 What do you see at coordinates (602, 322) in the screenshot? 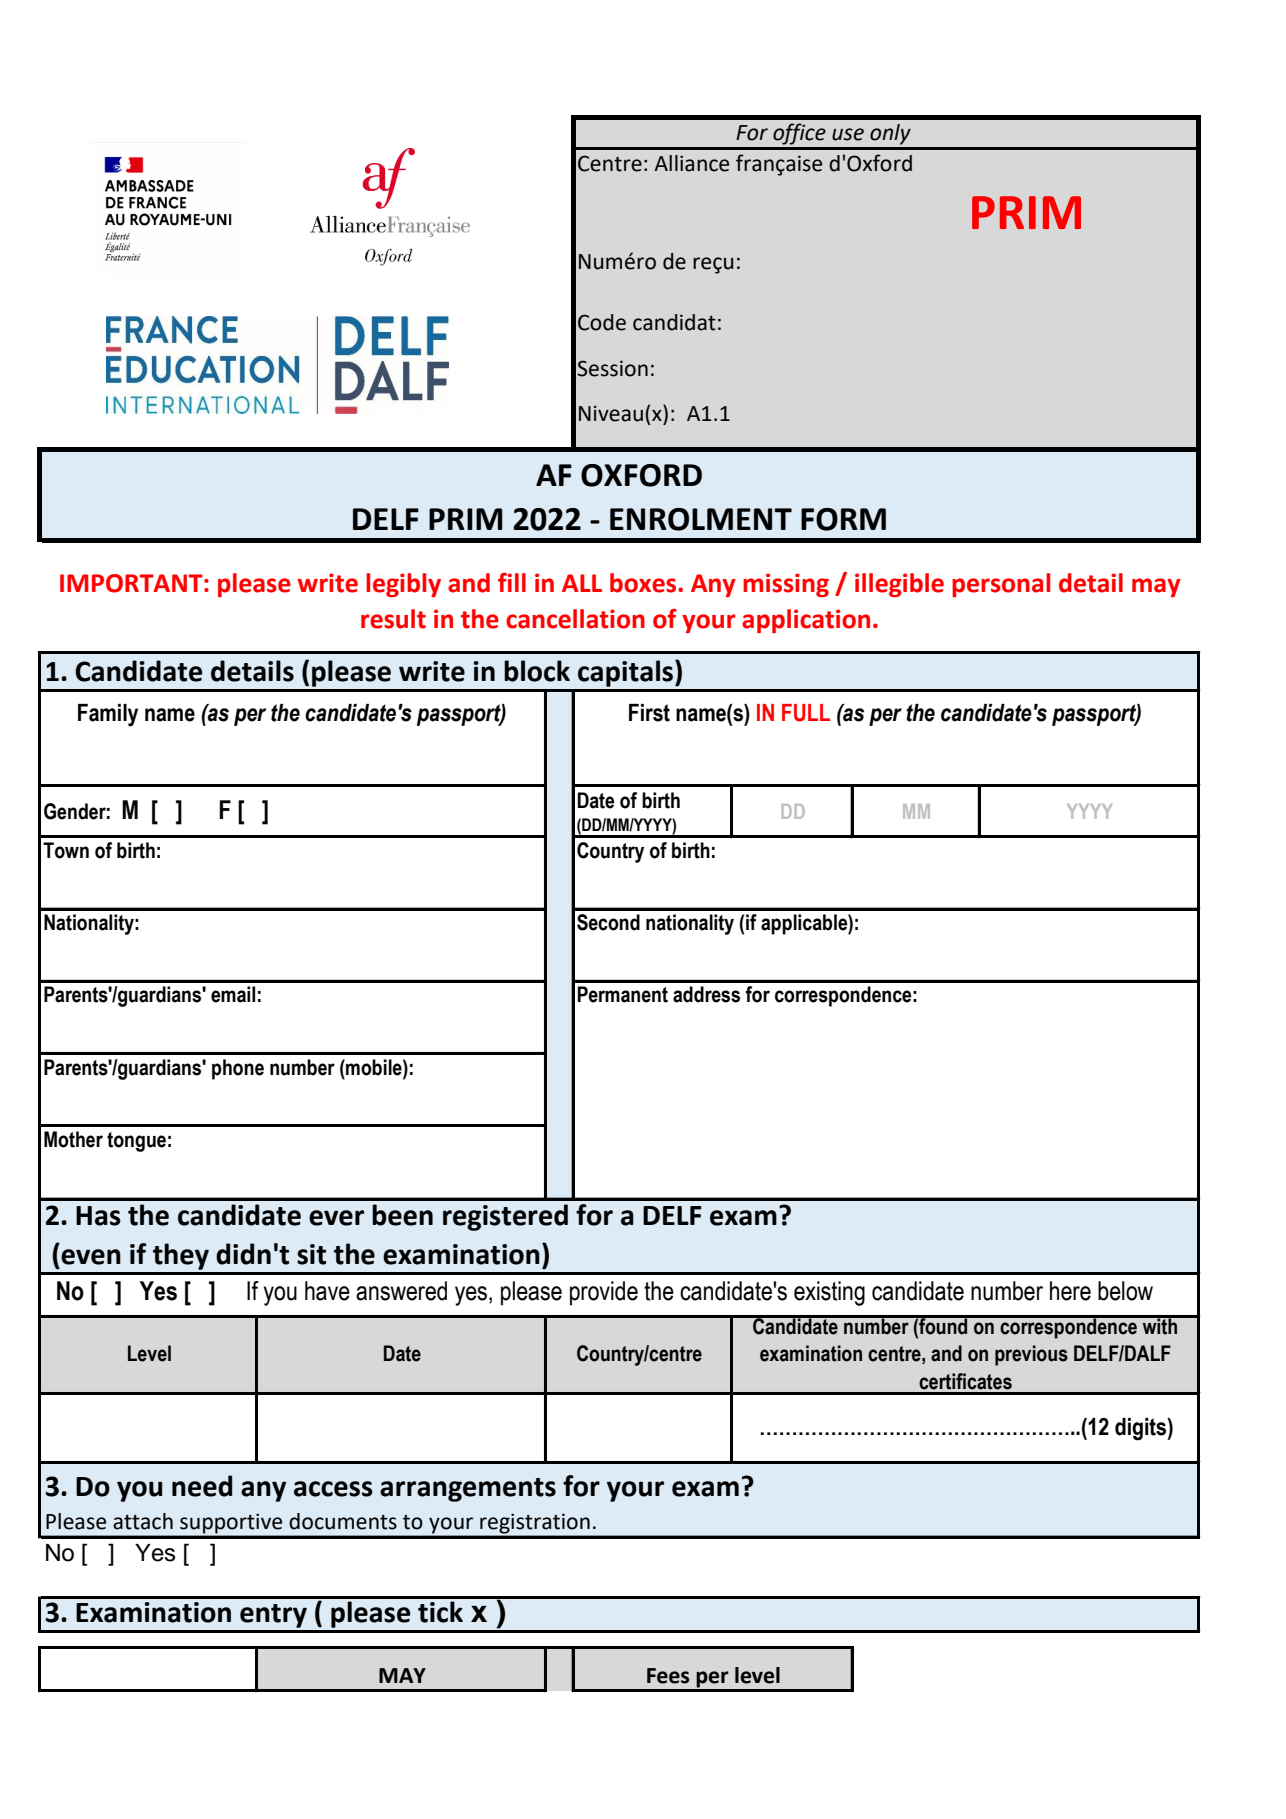
I see `Code` at bounding box center [602, 322].
